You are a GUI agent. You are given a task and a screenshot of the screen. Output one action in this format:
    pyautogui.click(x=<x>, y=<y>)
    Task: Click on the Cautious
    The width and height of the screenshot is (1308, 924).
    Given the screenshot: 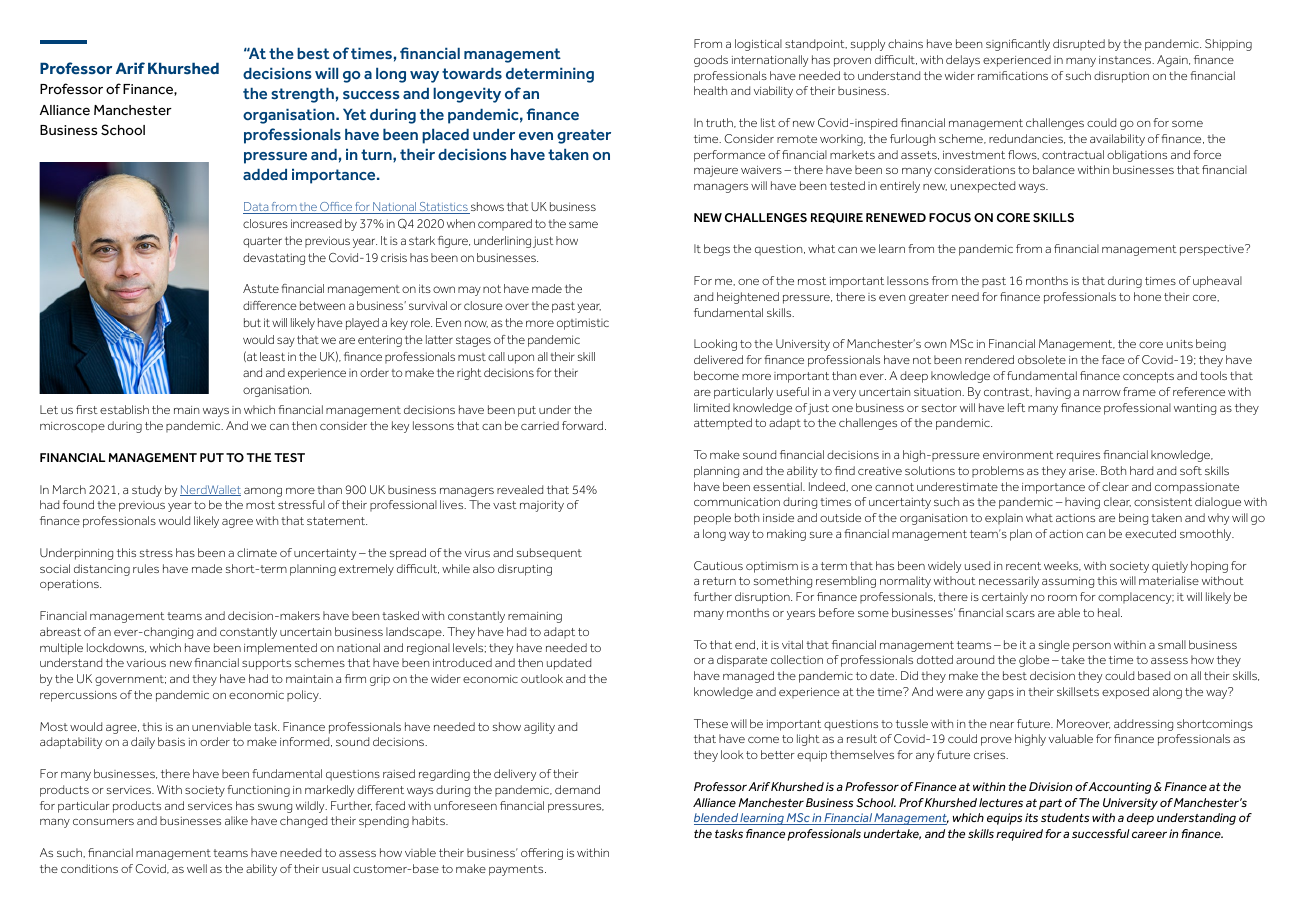 What is the action you would take?
    pyautogui.click(x=718, y=565)
